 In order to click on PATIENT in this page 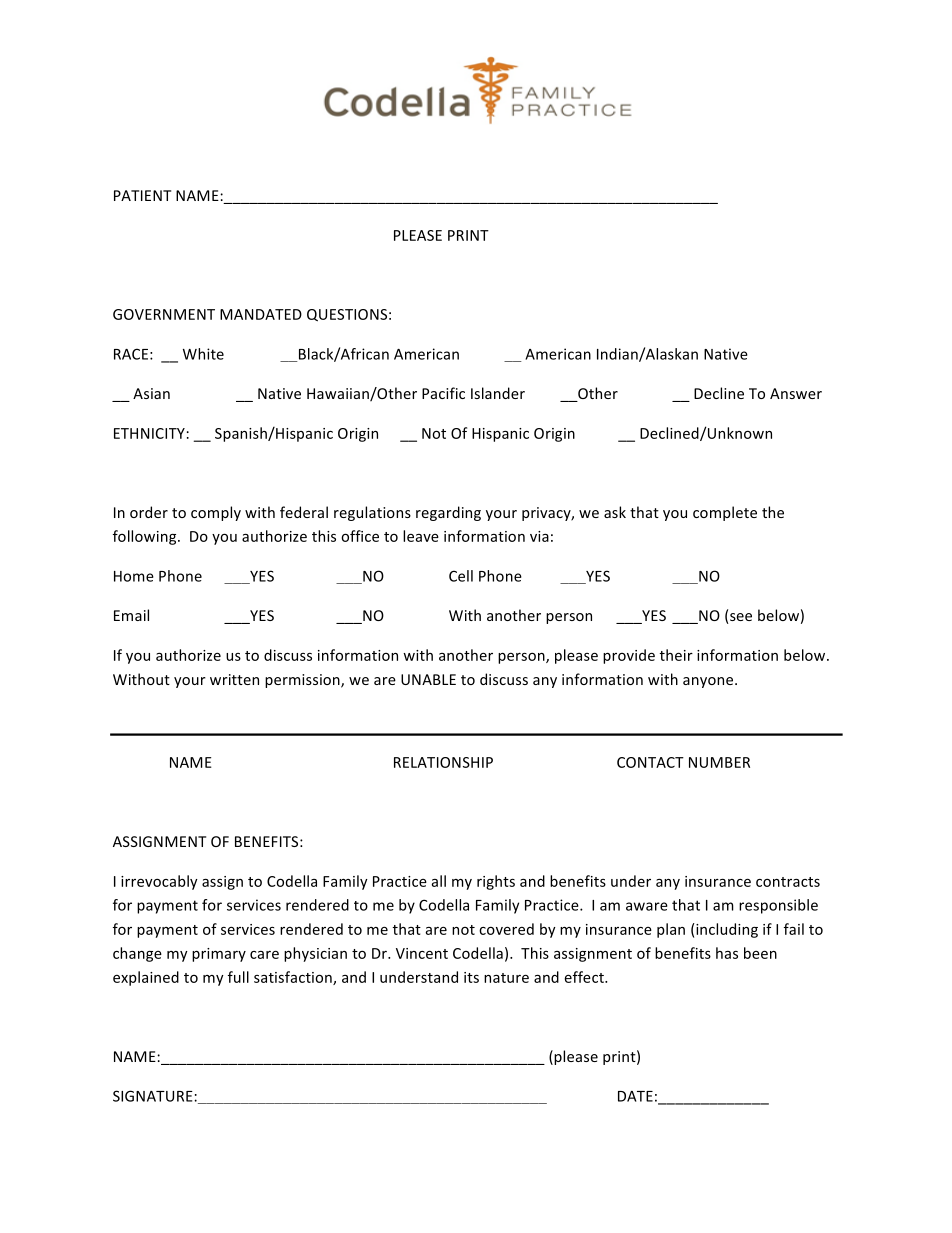, I will do `click(142, 195)`.
